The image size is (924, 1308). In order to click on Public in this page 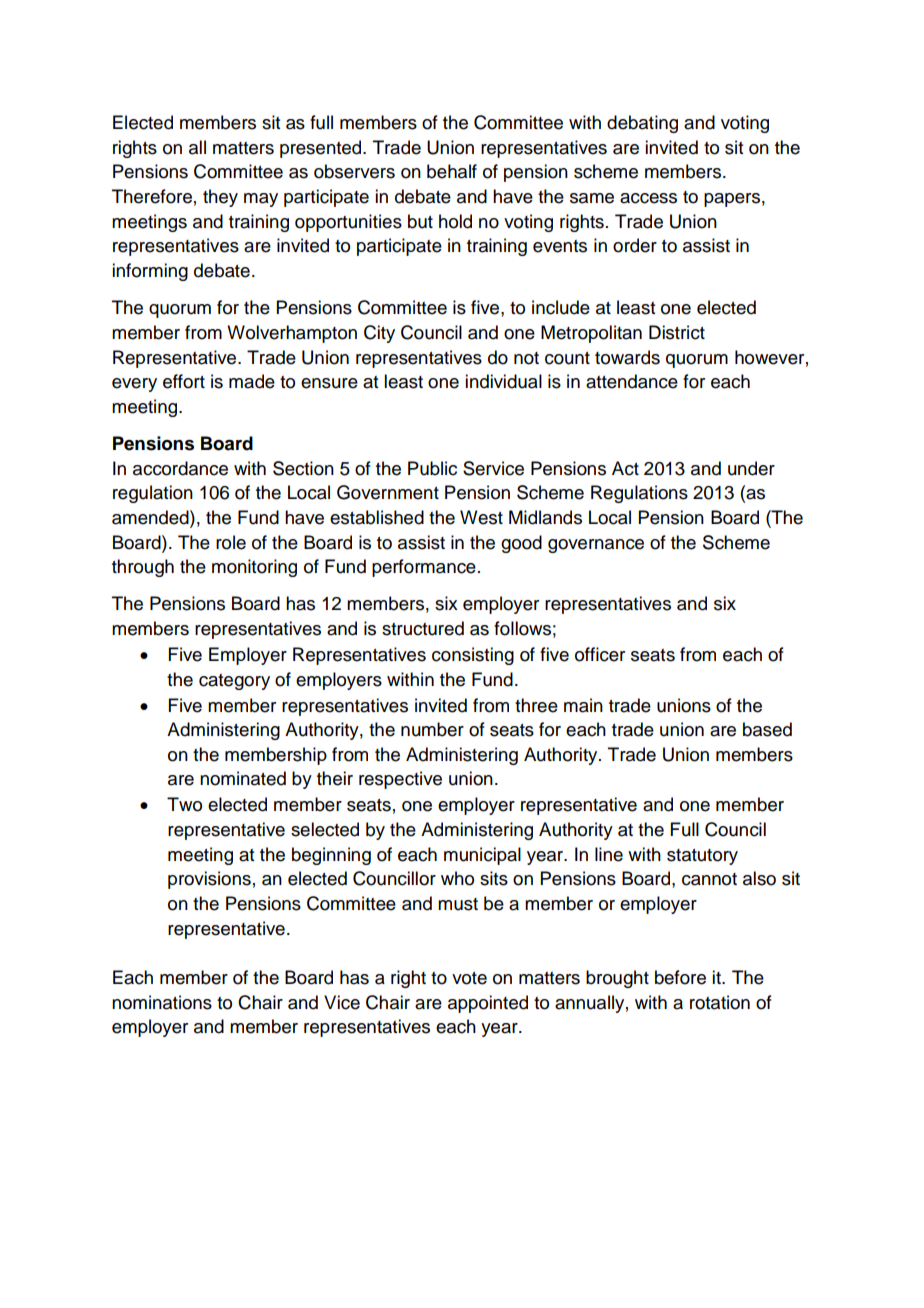, I will do `click(432, 468)`.
